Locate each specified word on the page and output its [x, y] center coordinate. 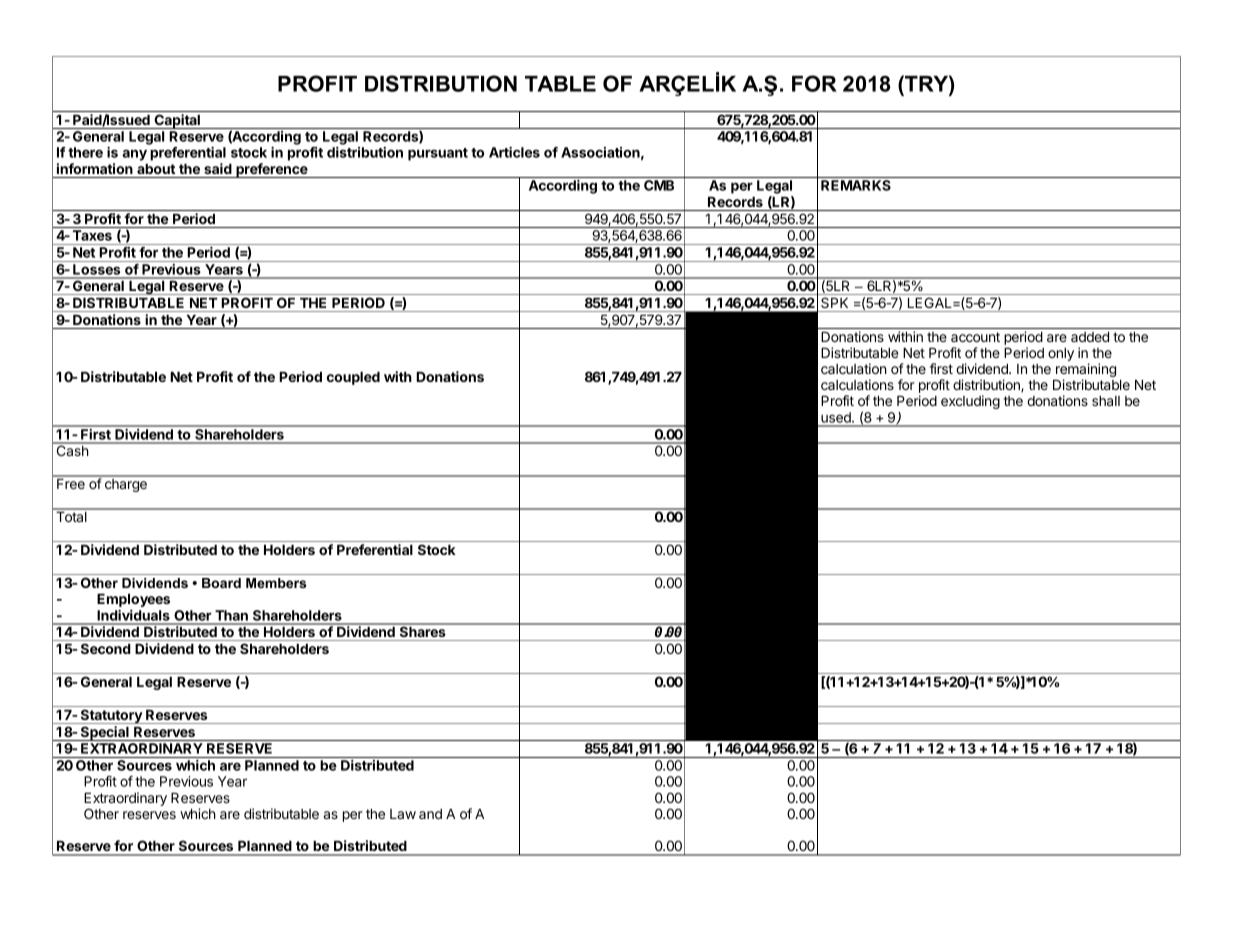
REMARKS [856, 185]
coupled [353, 378]
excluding [970, 402]
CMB [659, 185]
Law [403, 814]
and [430, 814]
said [218, 168]
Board [221, 583]
